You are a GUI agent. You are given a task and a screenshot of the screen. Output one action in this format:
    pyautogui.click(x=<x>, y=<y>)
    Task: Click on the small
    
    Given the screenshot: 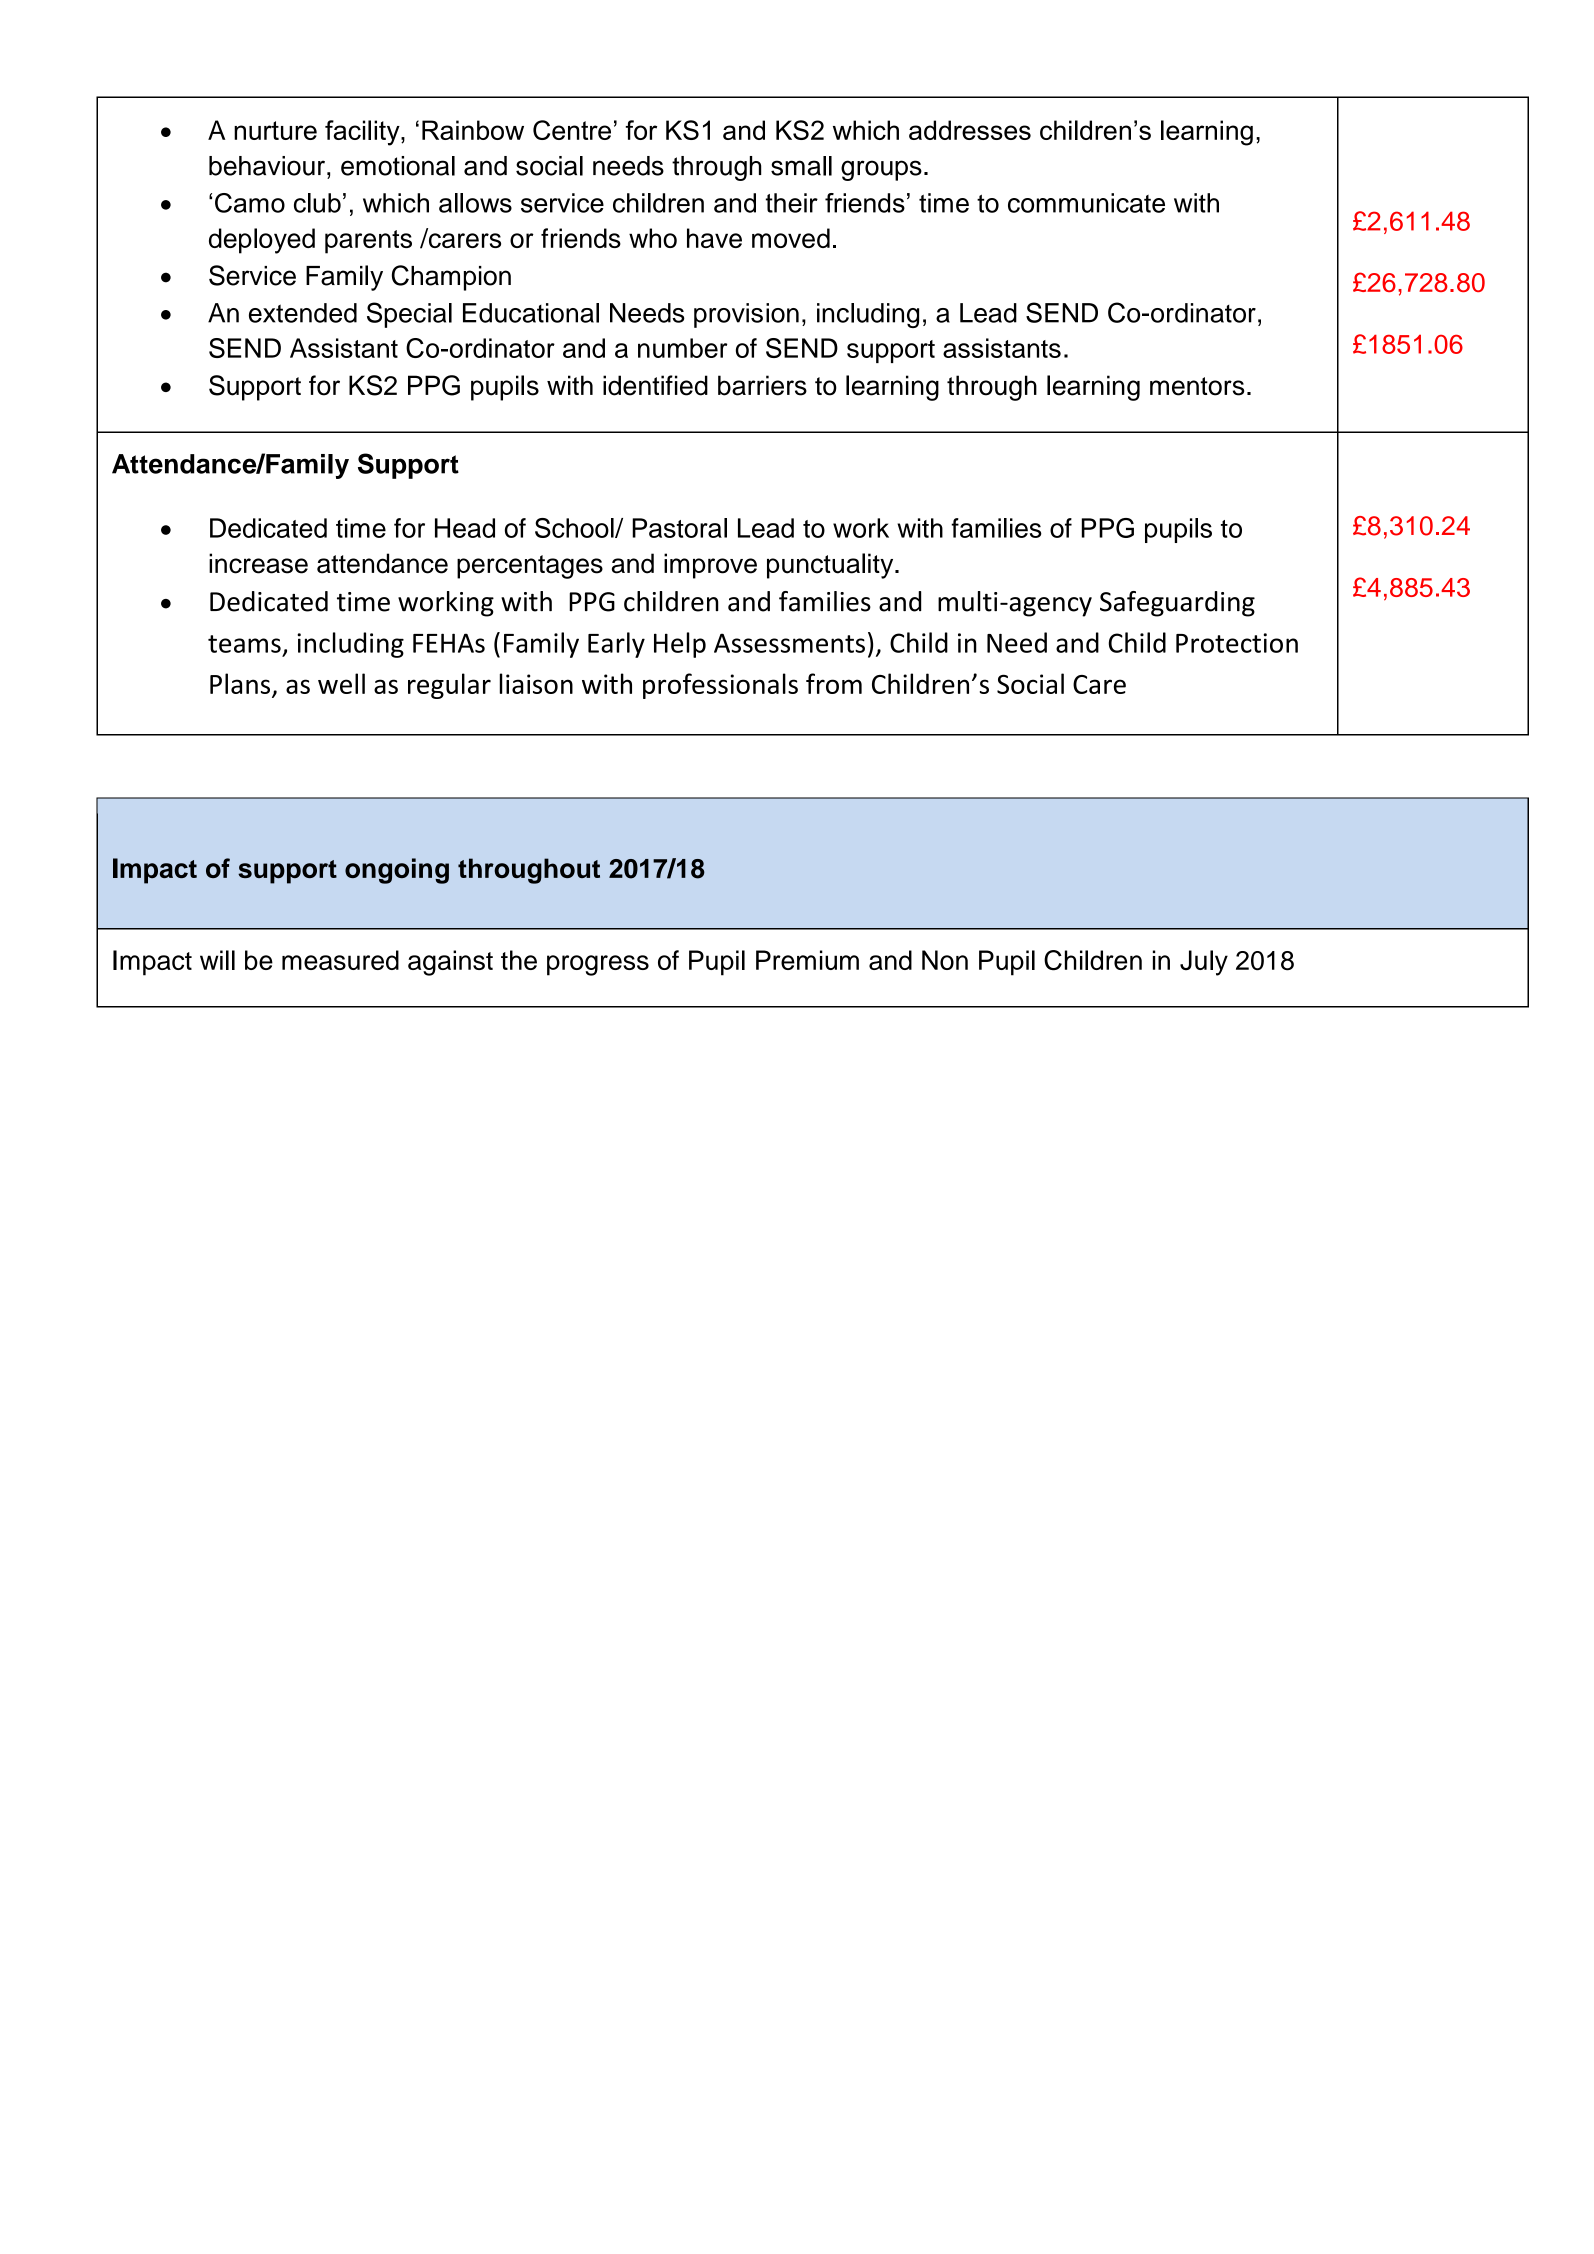 What is the action you would take?
    pyautogui.click(x=801, y=166)
